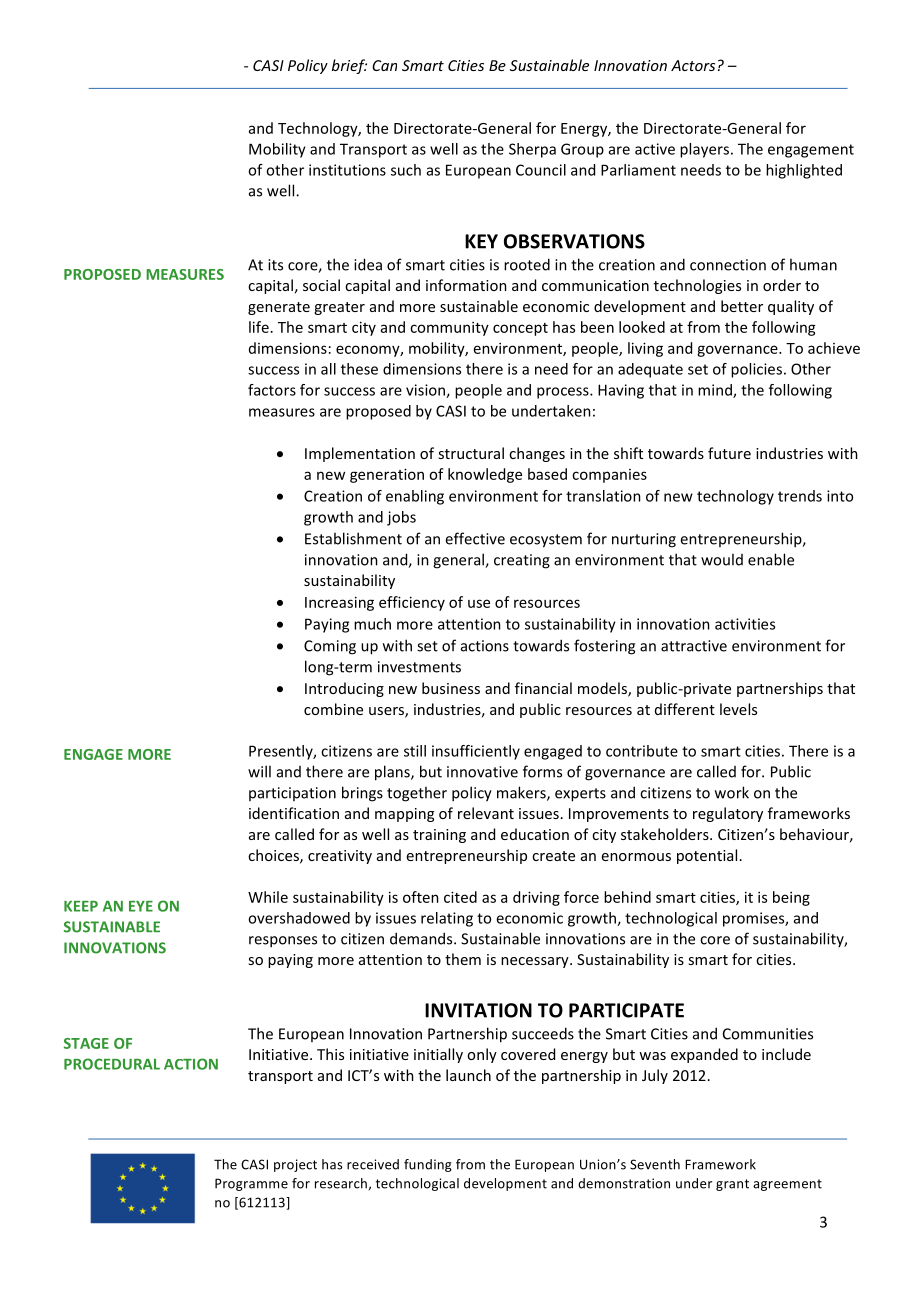 The width and height of the screenshot is (924, 1308). What do you see at coordinates (729, 453) in the screenshot?
I see `future` at bounding box center [729, 453].
